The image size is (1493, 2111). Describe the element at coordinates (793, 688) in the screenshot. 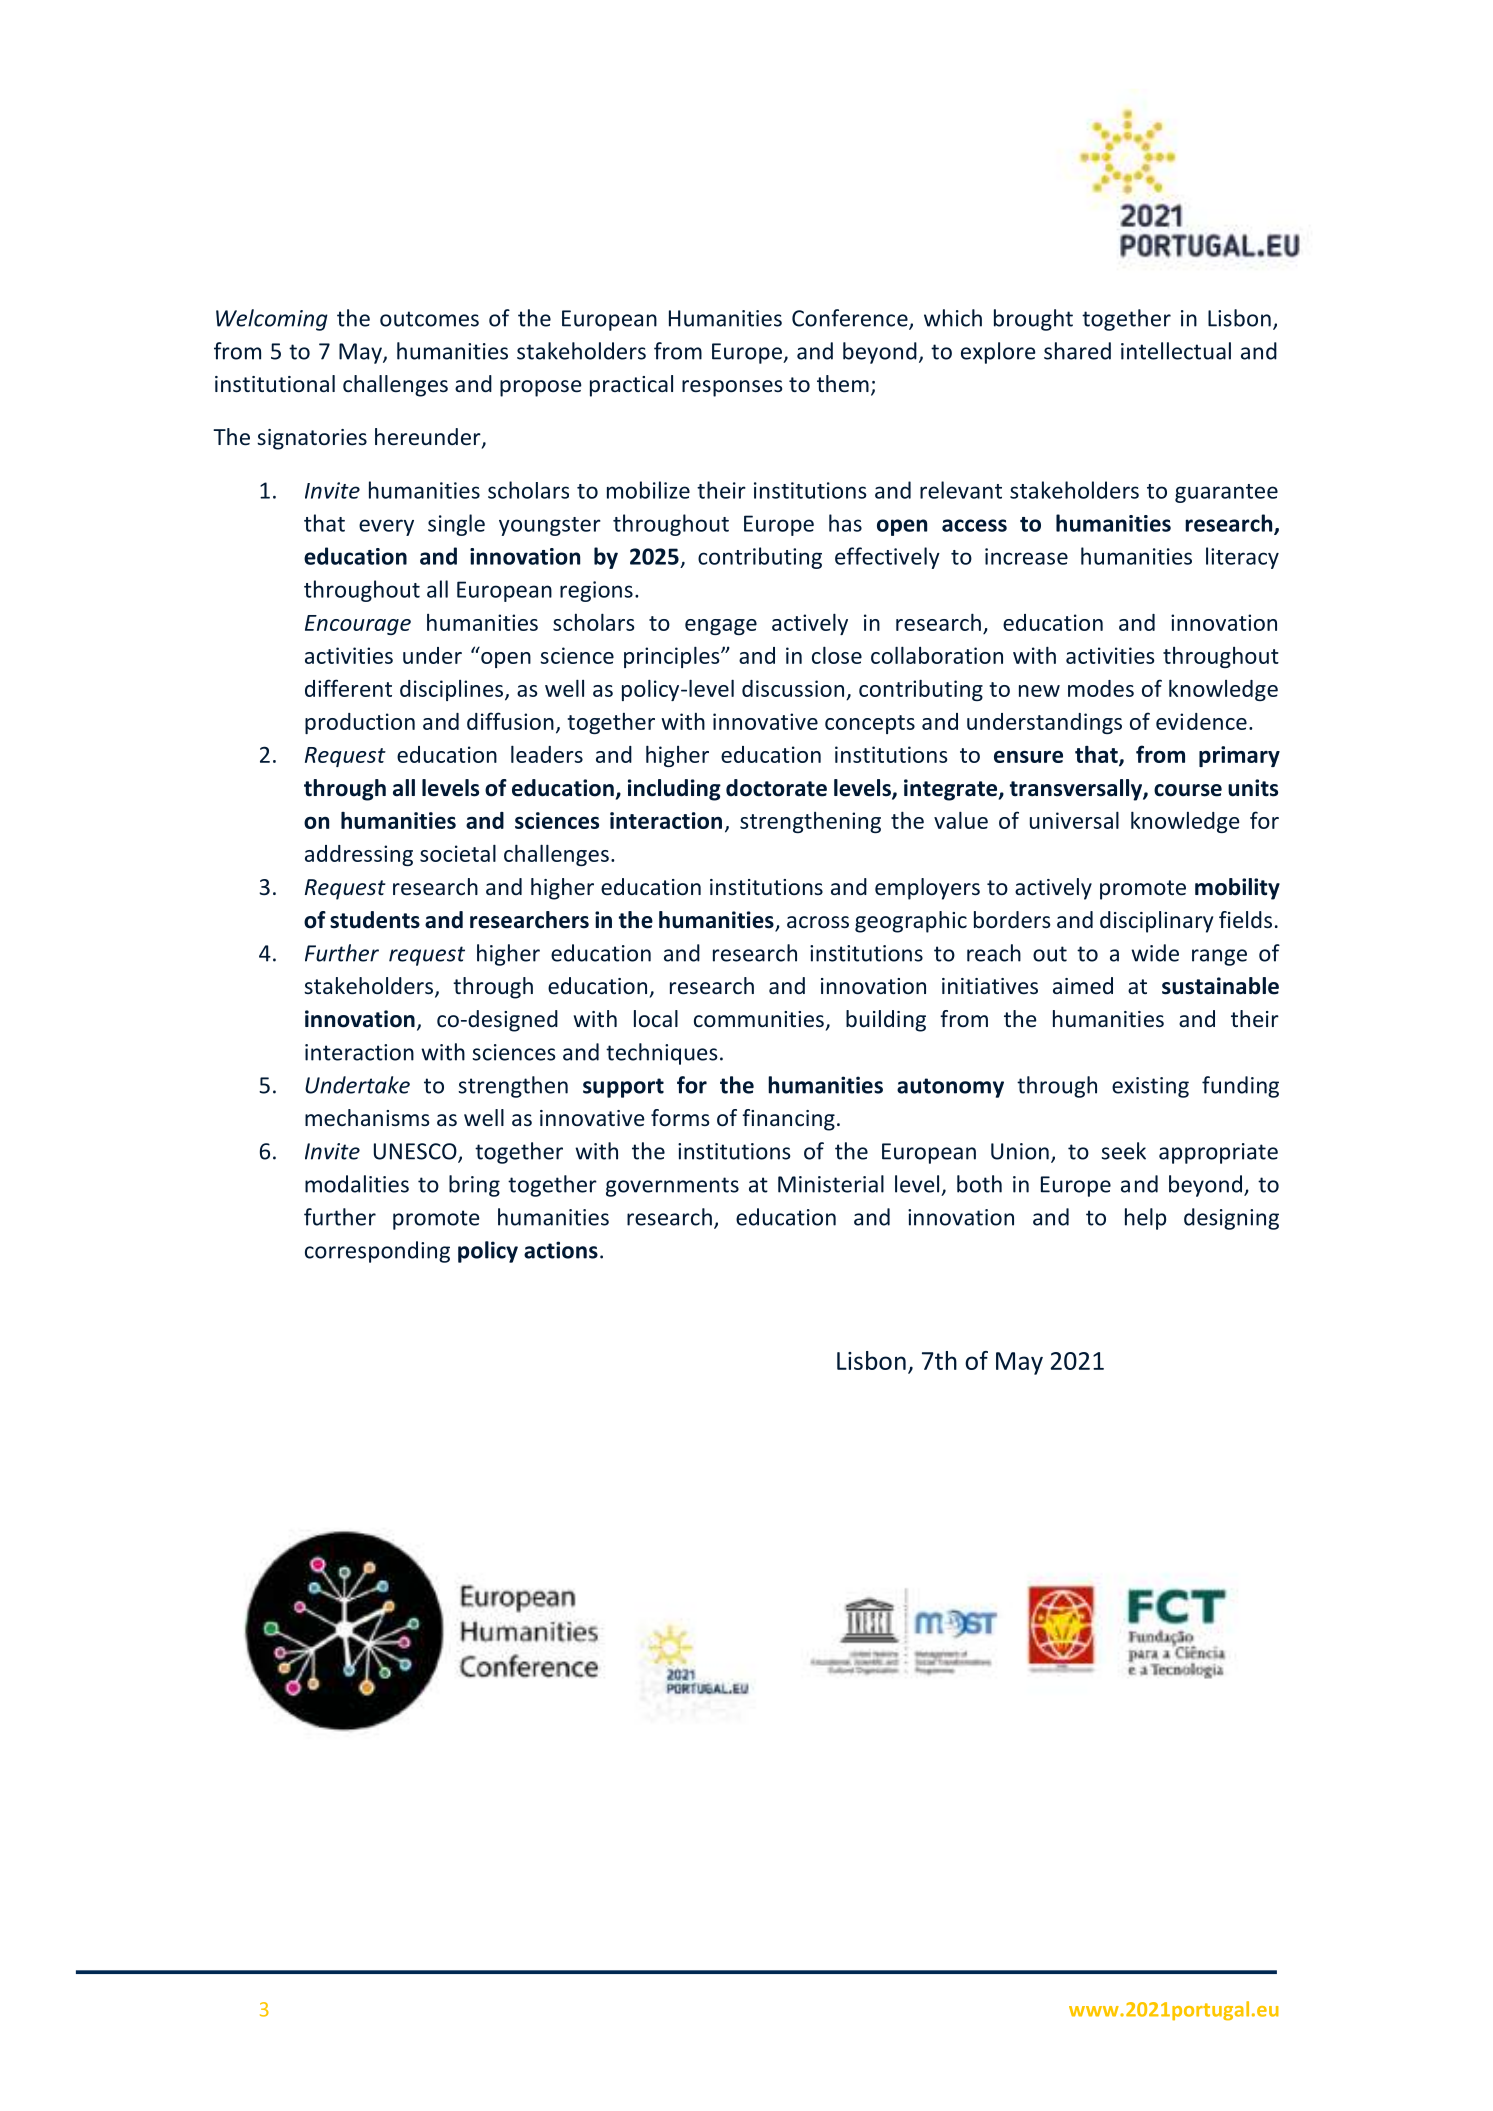

I see `discussion` at that location.
